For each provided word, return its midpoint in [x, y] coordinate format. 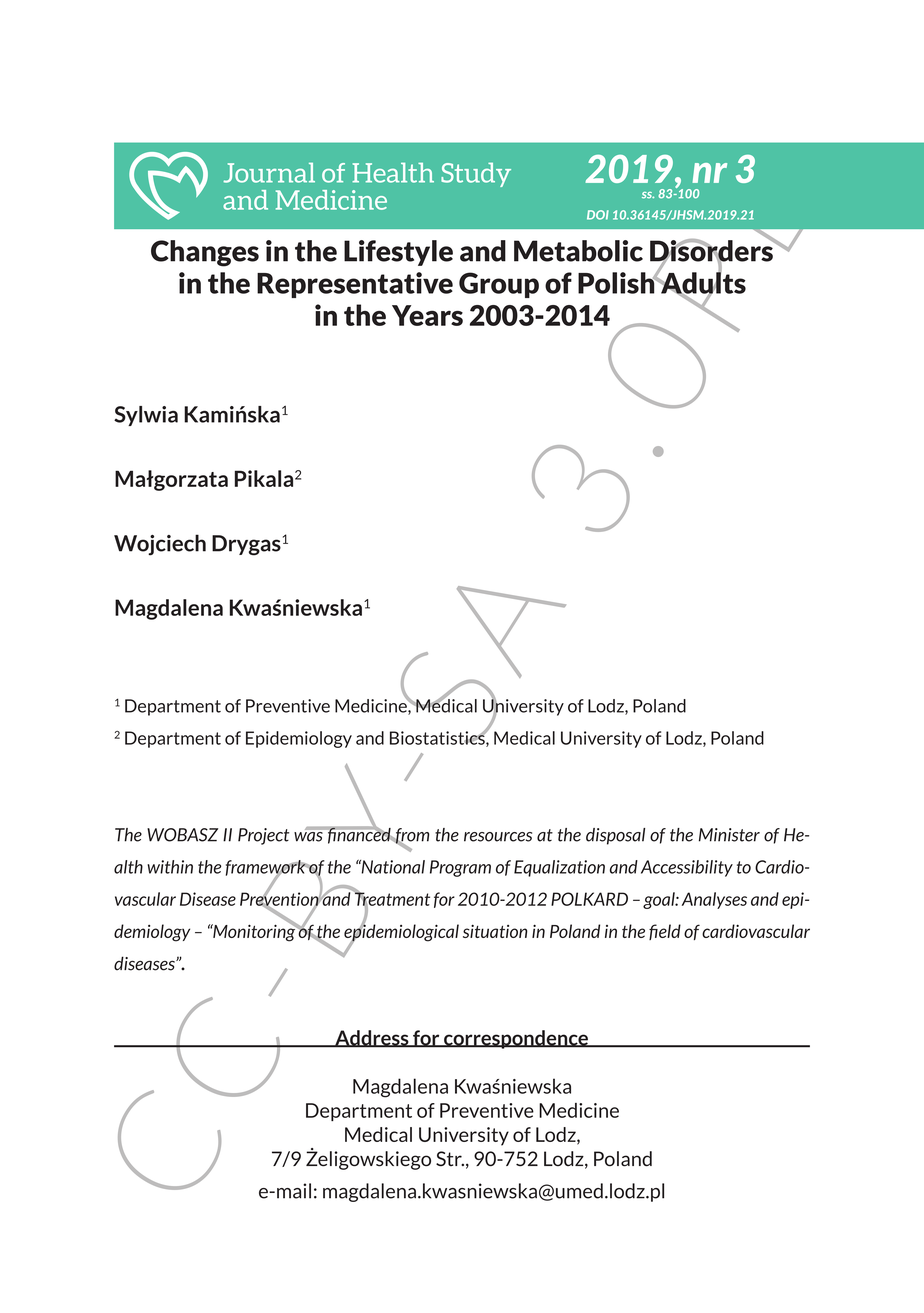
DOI [598, 215]
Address [372, 1039]
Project [263, 836]
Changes [205, 253]
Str [450, 1158]
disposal [615, 836]
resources [498, 837]
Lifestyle [398, 253]
